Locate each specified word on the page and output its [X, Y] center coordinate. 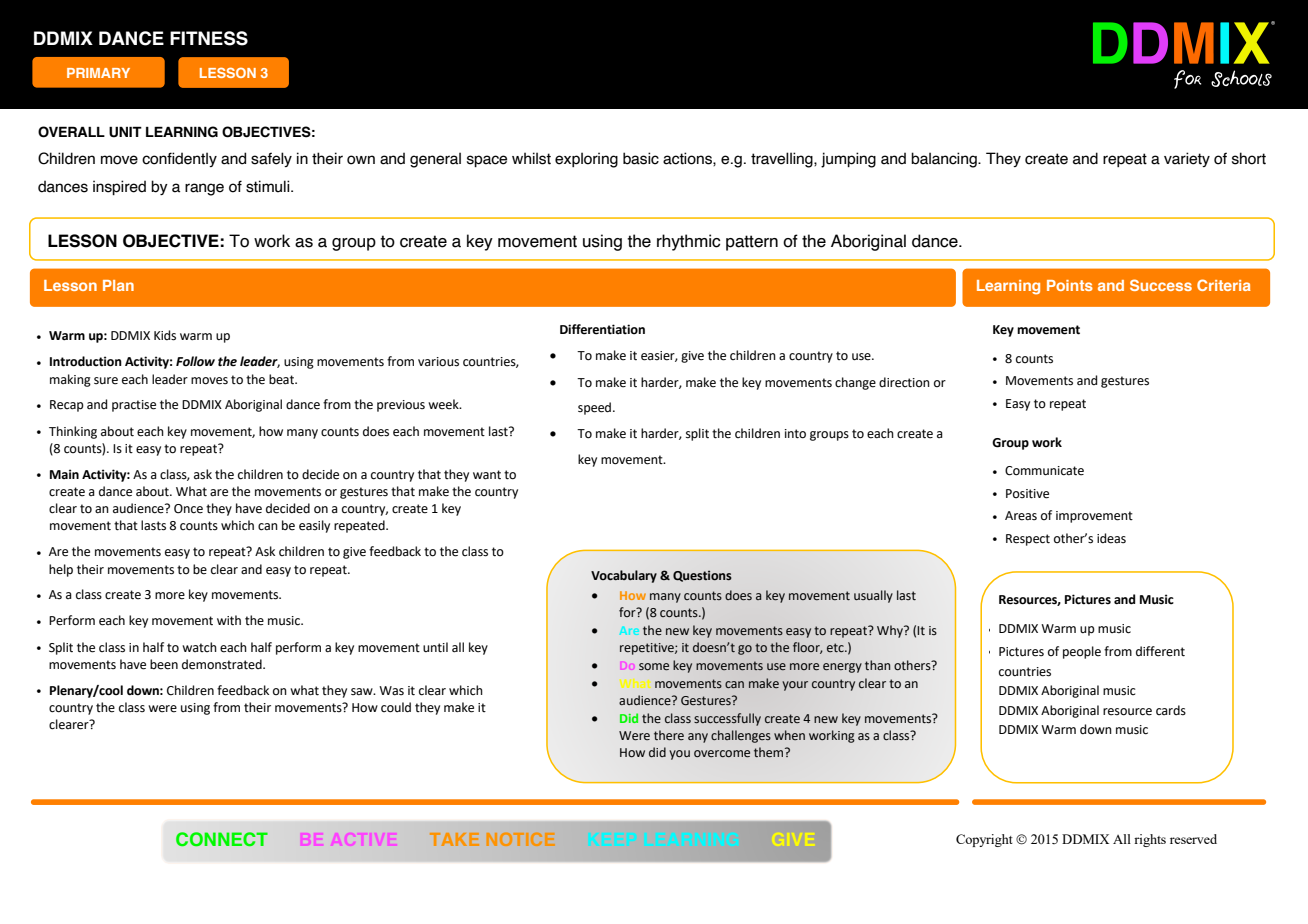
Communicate [1044, 471]
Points [1070, 285]
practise [134, 406]
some [654, 667]
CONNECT [222, 839]
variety [1187, 159]
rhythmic [688, 242]
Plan [118, 285]
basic [641, 158]
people [1082, 652]
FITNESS [209, 38]
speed [596, 408]
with [229, 620]
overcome [722, 754]
